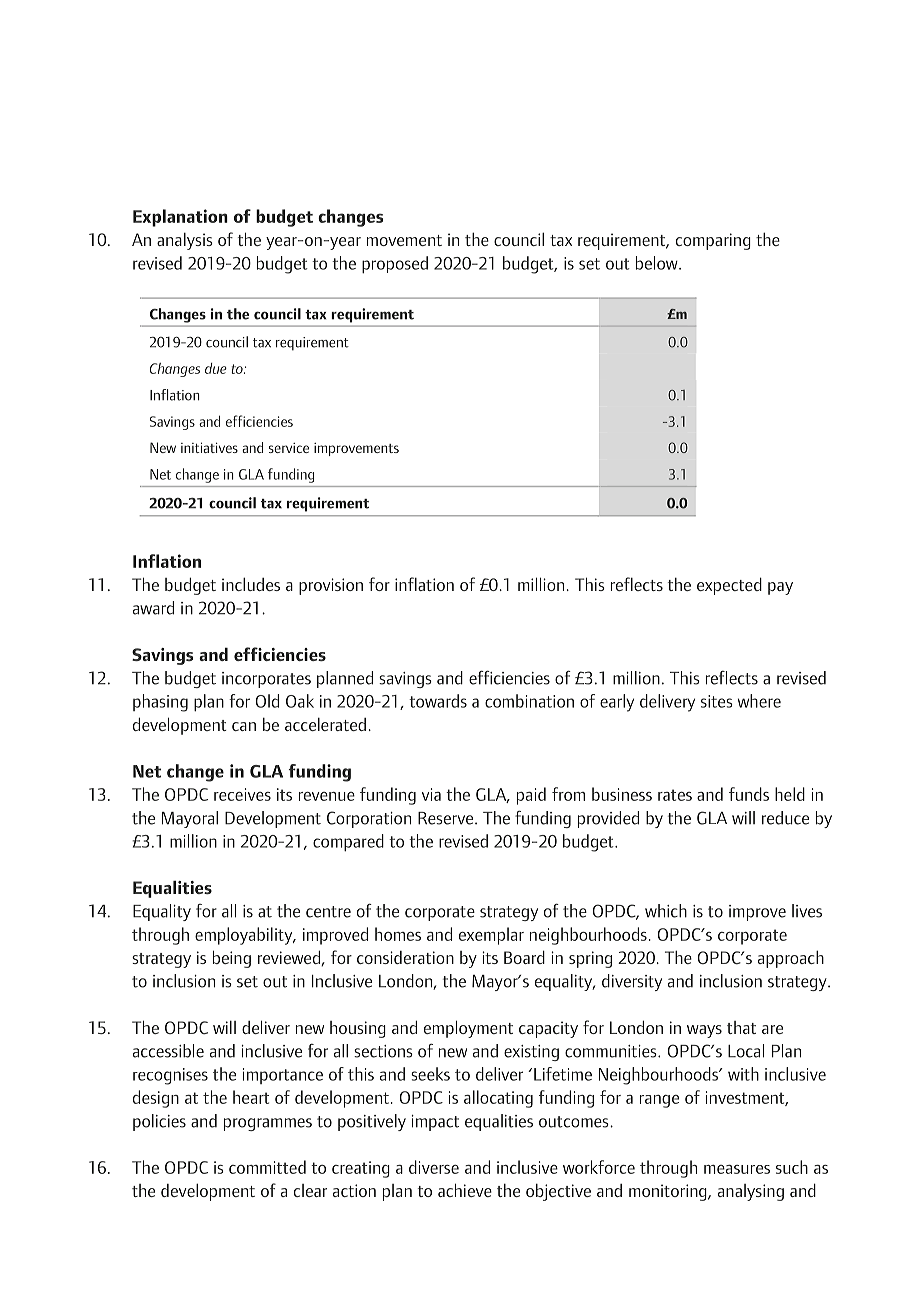 This screenshot has height=1308, width=924. What do you see at coordinates (185, 241) in the screenshot?
I see `analysis` at bounding box center [185, 241].
